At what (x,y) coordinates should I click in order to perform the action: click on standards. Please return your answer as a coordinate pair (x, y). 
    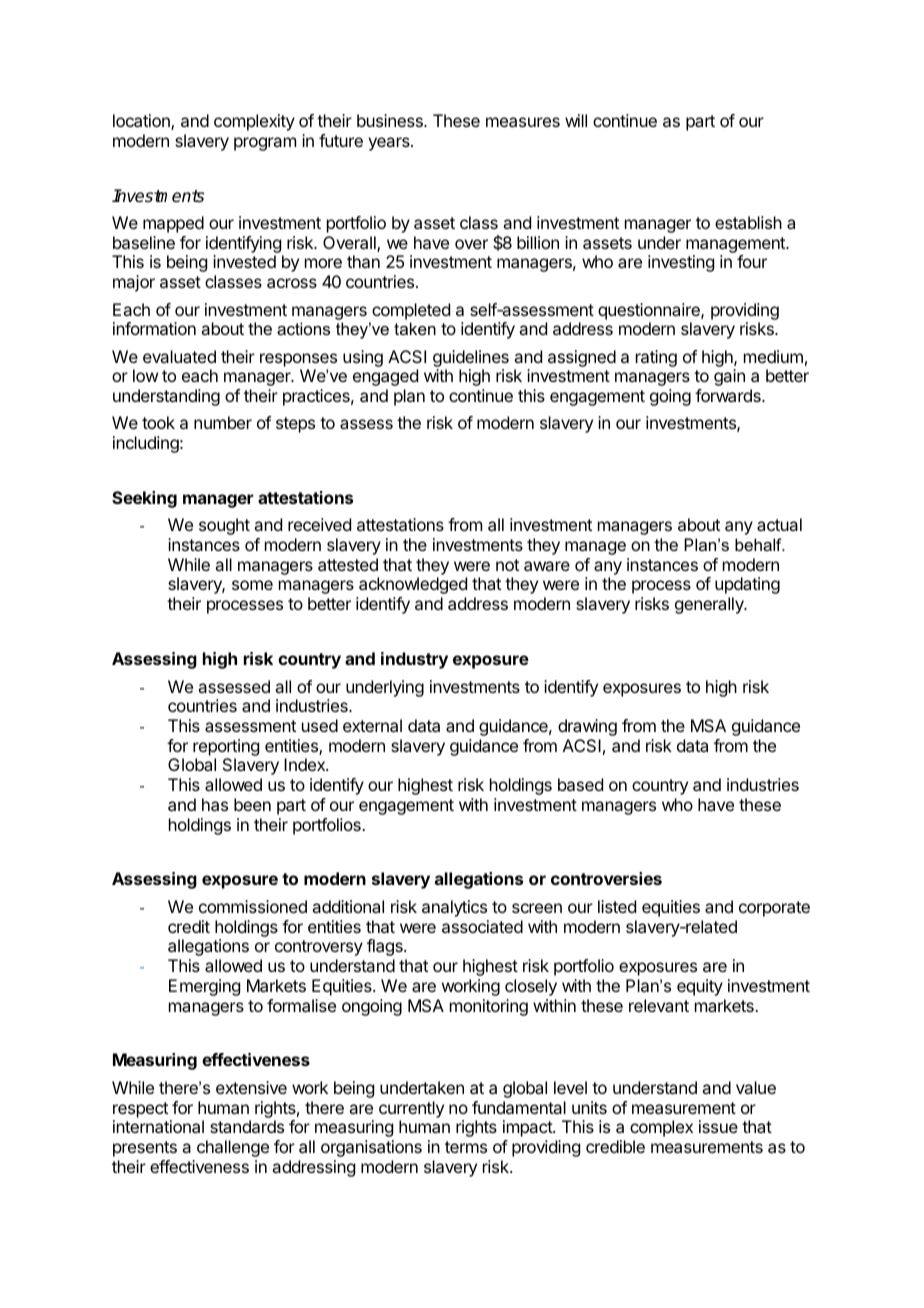
    Looking at the image, I should click on (247, 1126).
